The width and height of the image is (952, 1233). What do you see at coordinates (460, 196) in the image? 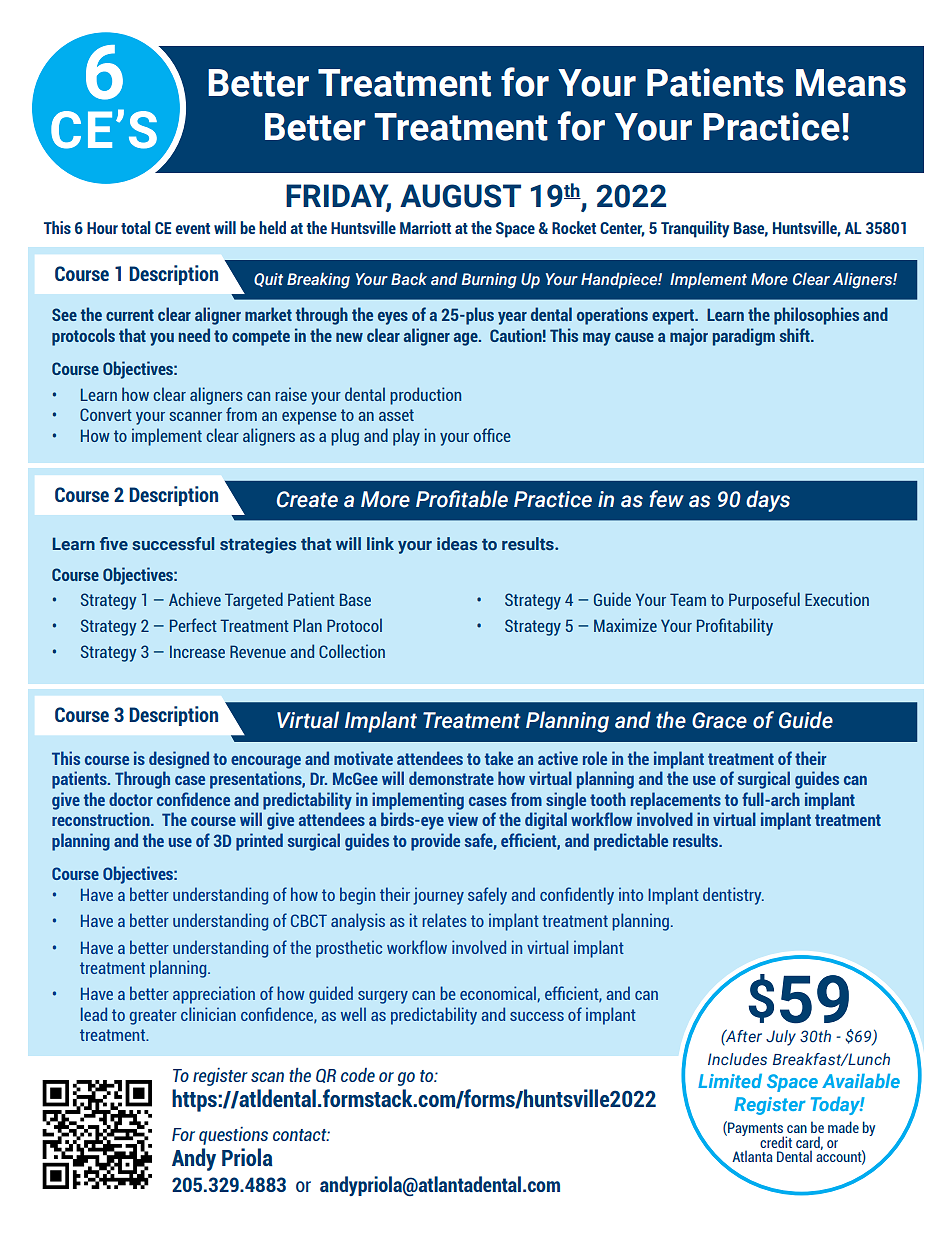
I see `AUGUST` at bounding box center [460, 196].
